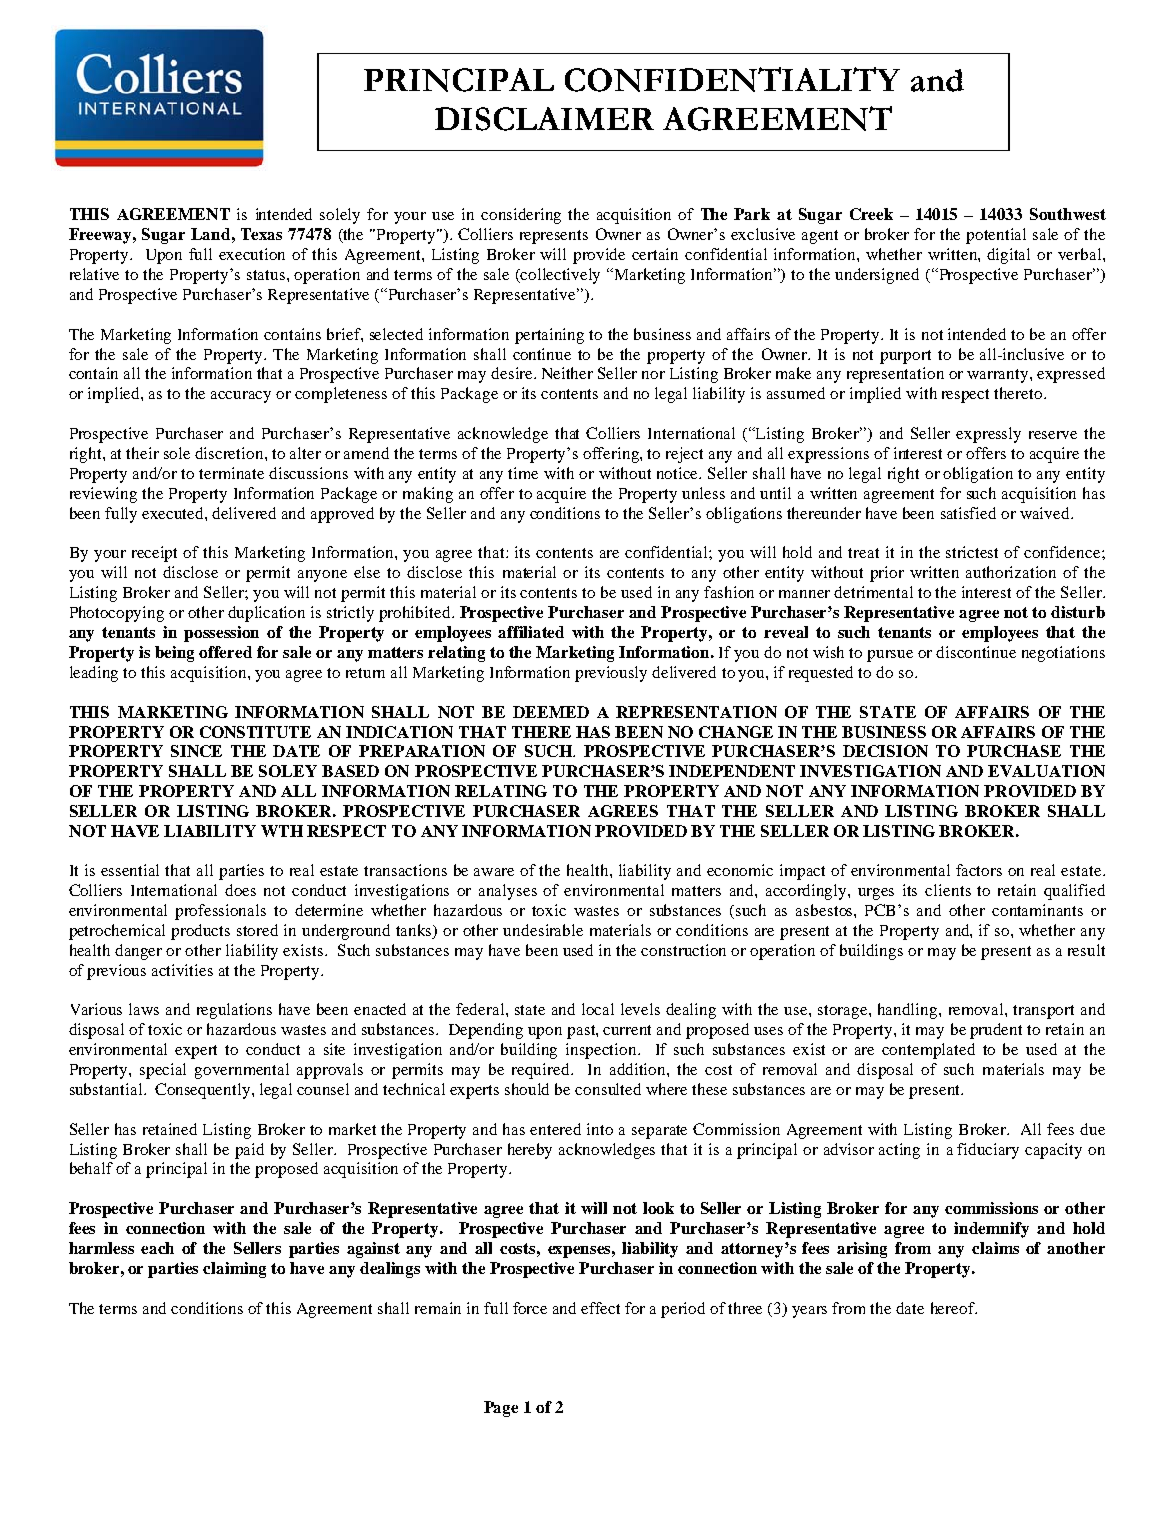 The image size is (1175, 1521). I want to click on discretion, so click(230, 453).
